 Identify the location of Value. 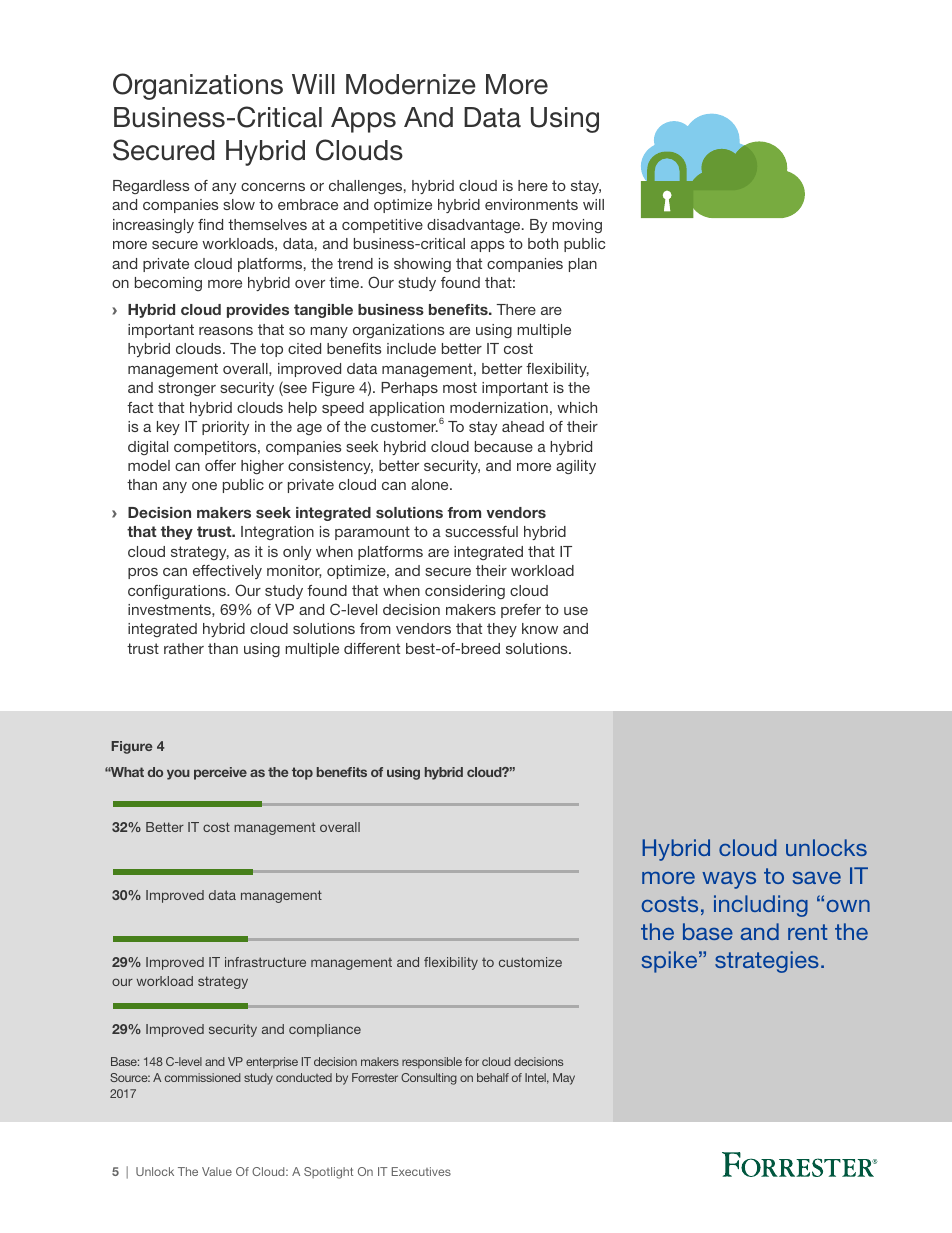
(217, 1171).
